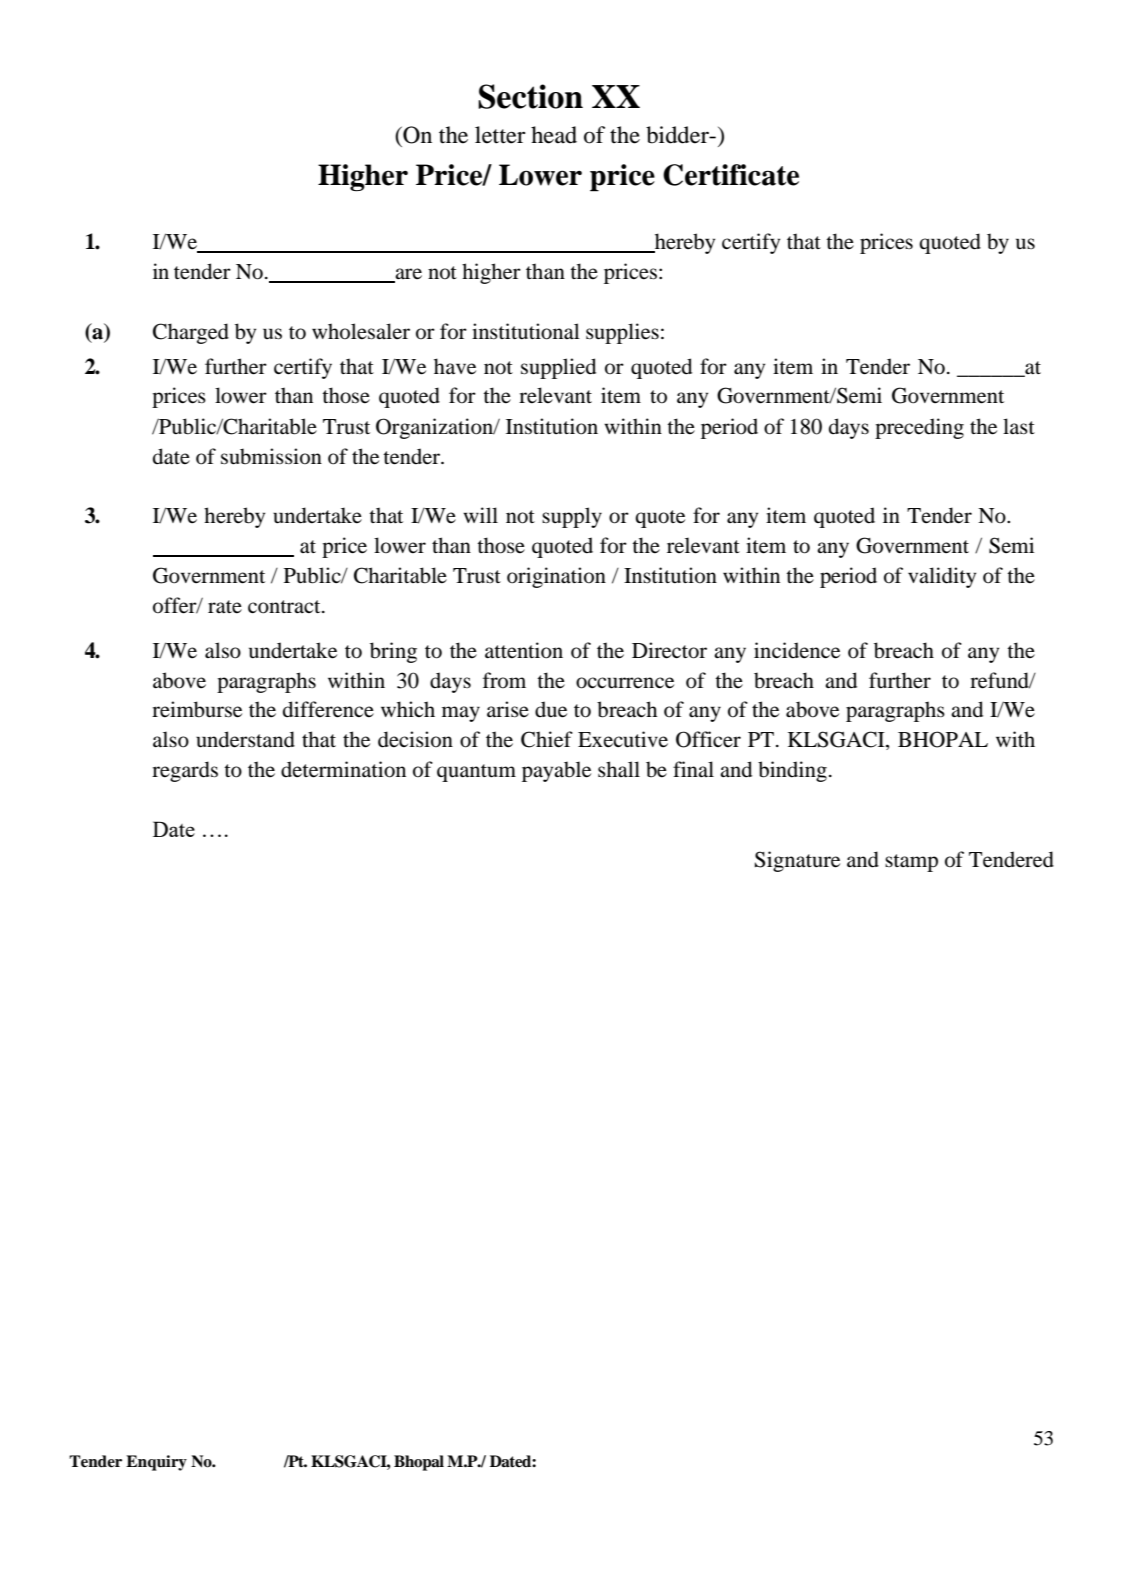 The height and width of the screenshot is (1586, 1122). I want to click on Enquiry, so click(156, 1463).
